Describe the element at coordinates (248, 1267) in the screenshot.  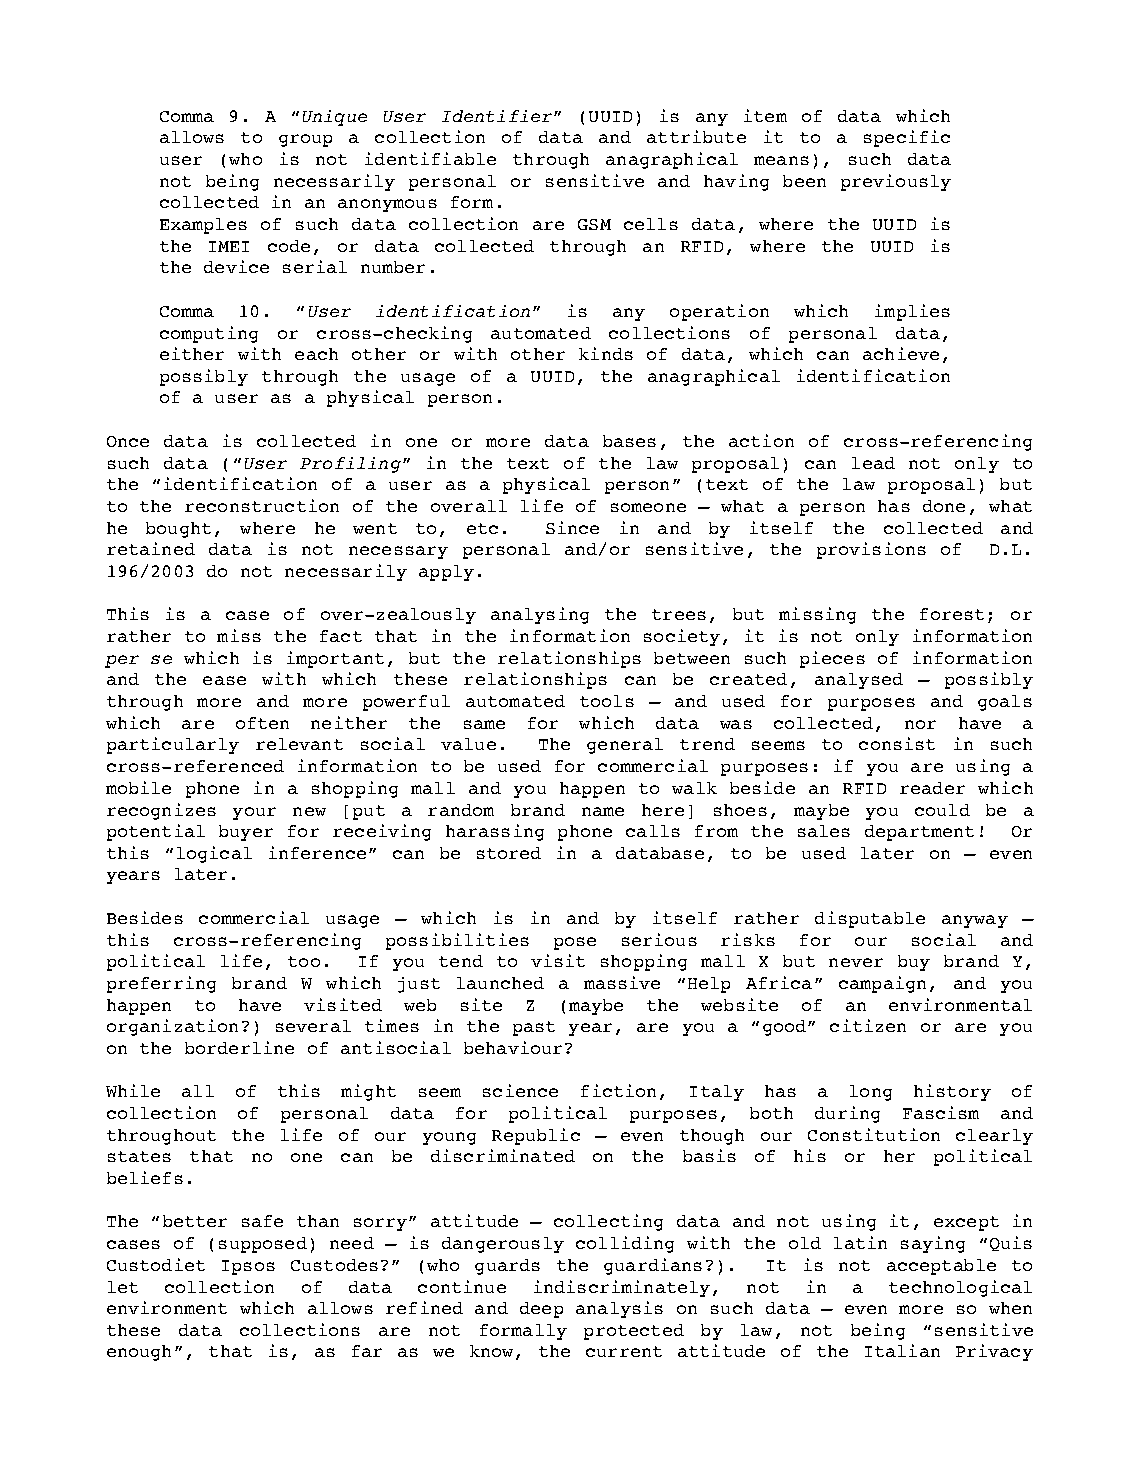
I see `Ipsos` at that location.
